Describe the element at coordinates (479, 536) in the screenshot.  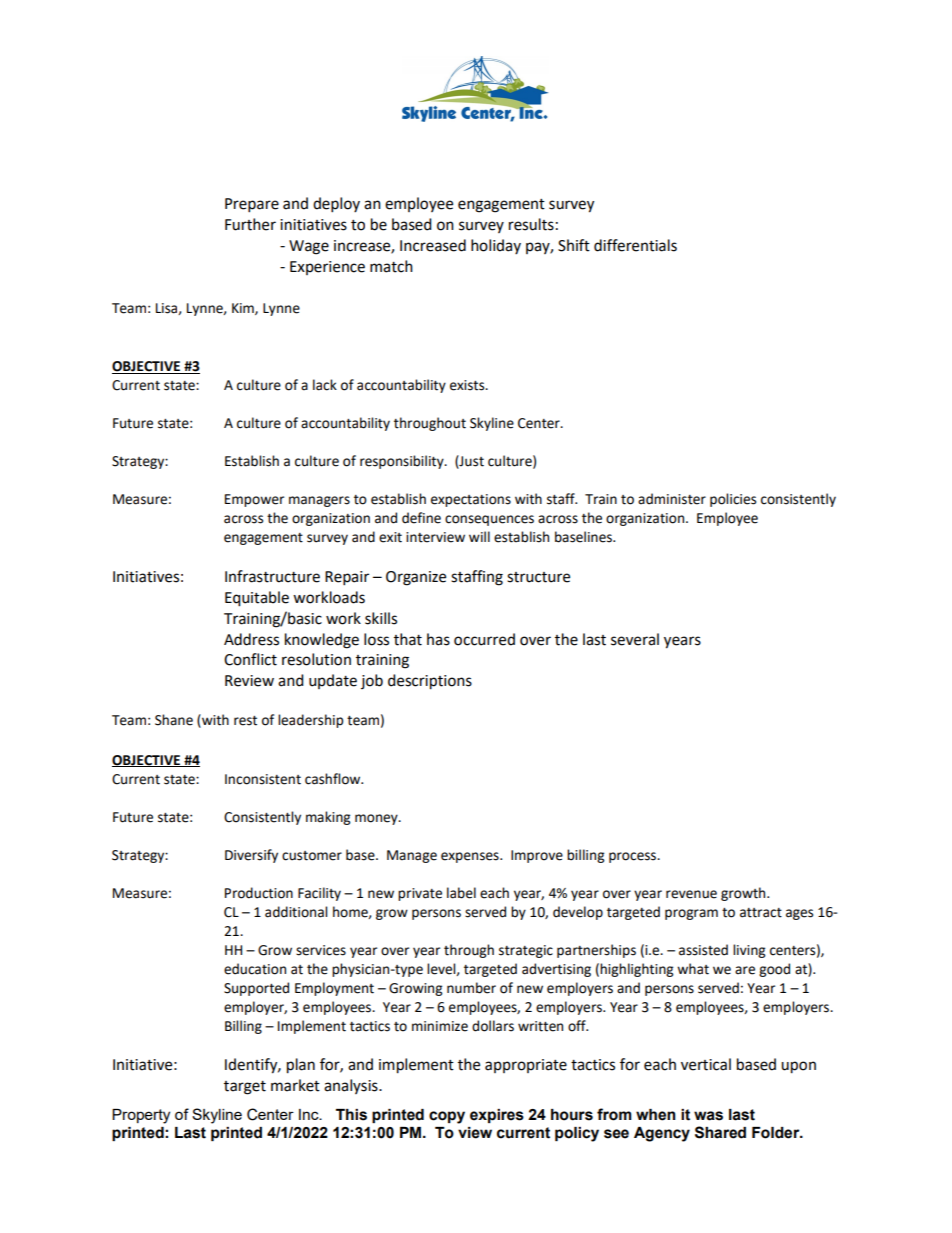
I see `will` at that location.
